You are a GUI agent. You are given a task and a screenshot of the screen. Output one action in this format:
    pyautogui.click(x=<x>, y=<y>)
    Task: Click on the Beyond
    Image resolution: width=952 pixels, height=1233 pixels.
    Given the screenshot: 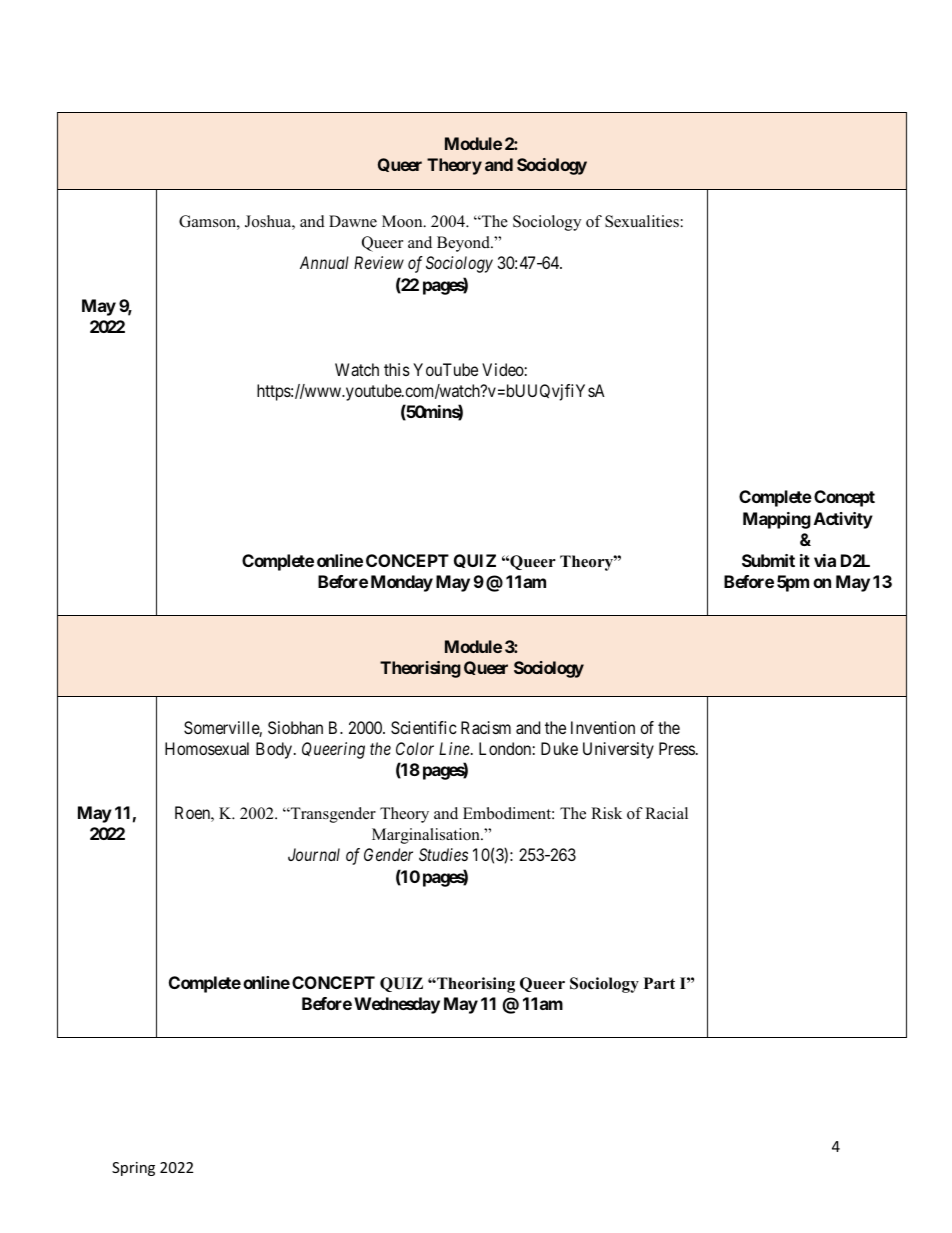 What is the action you would take?
    pyautogui.click(x=464, y=244)
